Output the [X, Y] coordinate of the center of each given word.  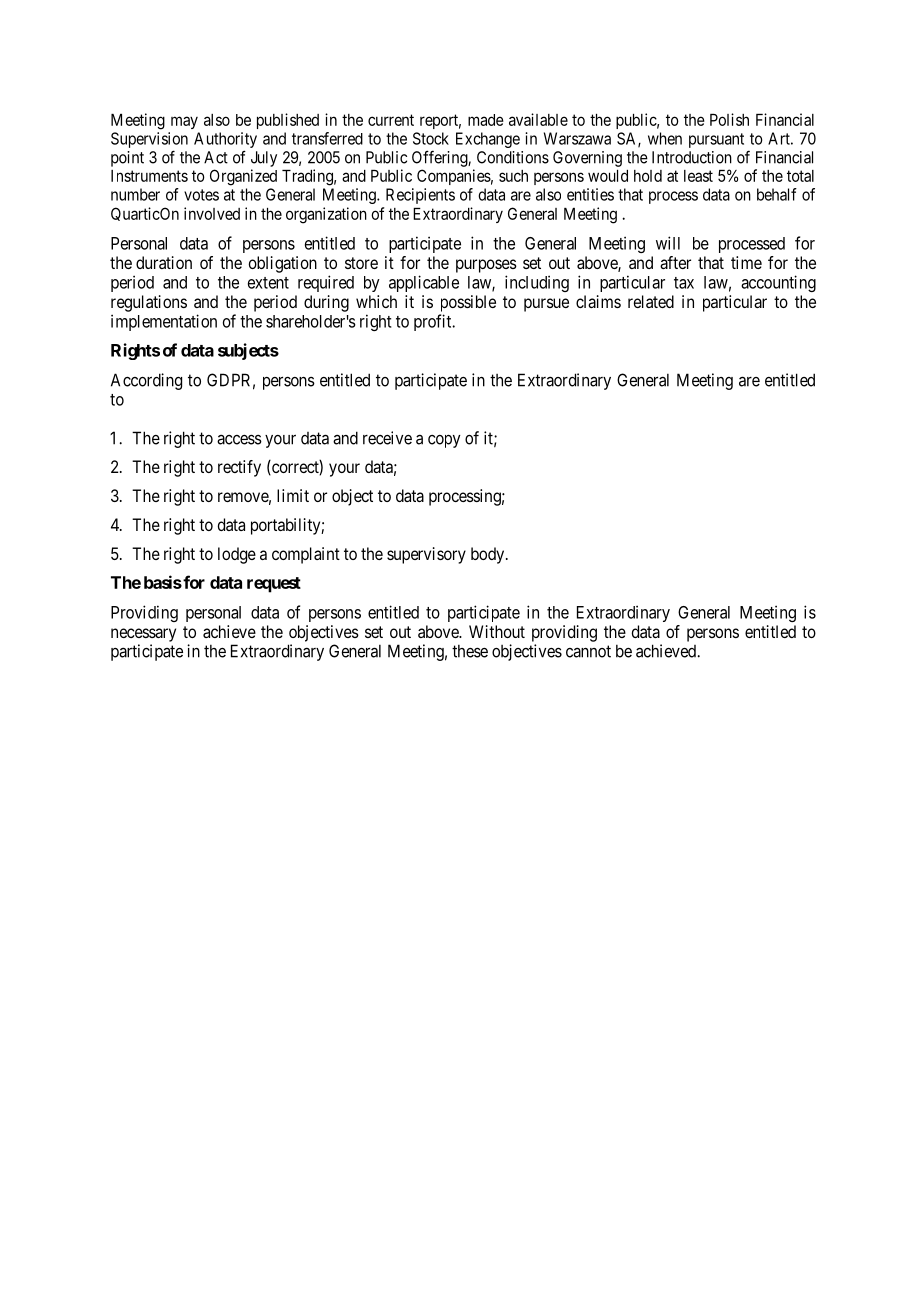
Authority [225, 141]
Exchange [488, 140]
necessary [143, 635]
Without [497, 631]
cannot [588, 651]
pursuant [716, 140]
